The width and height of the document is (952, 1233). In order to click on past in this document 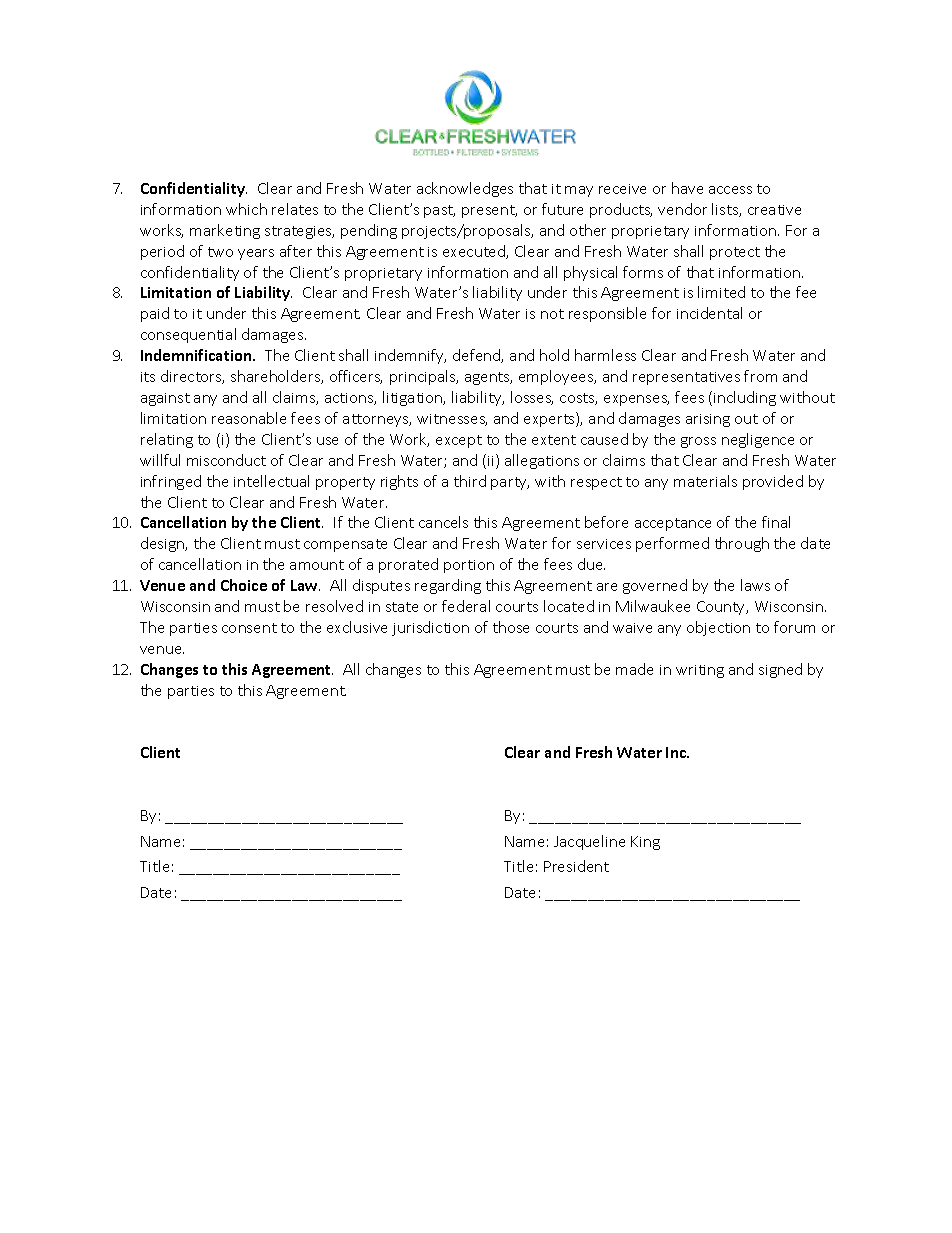, I will do `click(439, 211)`.
